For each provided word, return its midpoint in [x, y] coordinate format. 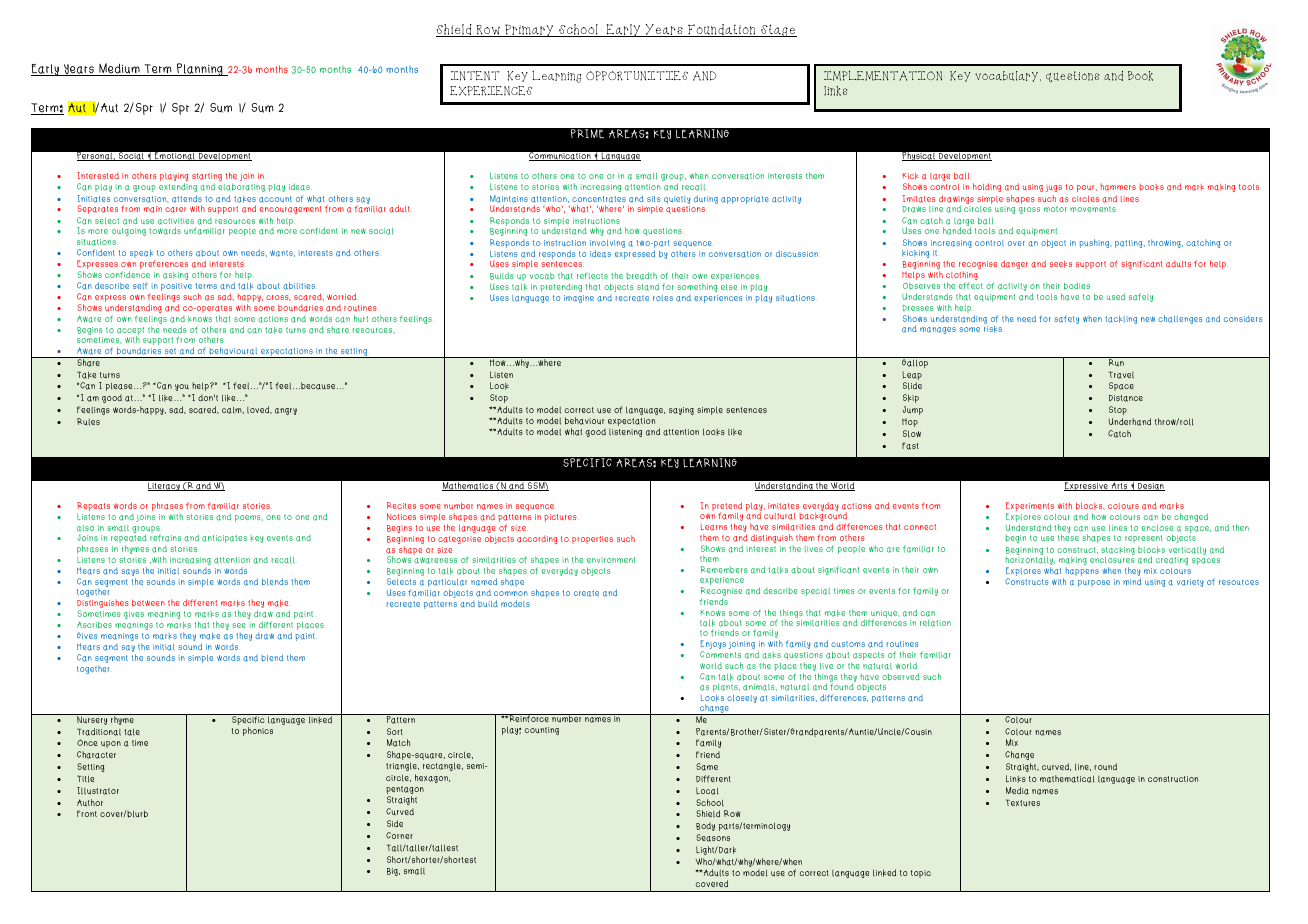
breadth [641, 276]
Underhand [1130, 422]
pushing [1095, 243]
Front [87, 813]
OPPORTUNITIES [637, 76]
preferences [164, 264]
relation [935, 623]
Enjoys [713, 646]
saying [681, 411]
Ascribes [94, 625]
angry [286, 411]
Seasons [713, 838]
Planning [199, 69]
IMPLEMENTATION [883, 75]
